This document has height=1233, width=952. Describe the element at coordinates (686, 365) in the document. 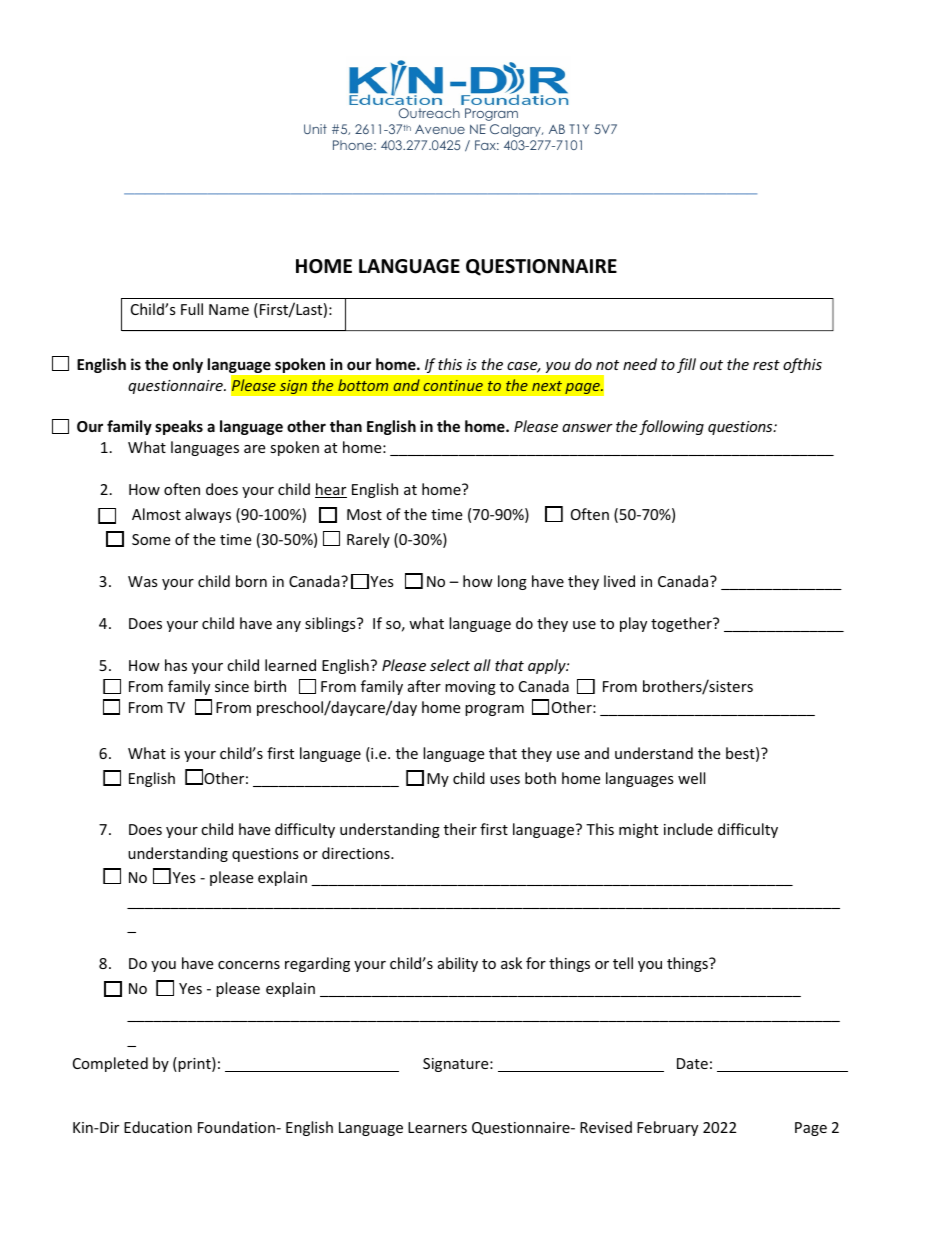

I see `fill` at that location.
